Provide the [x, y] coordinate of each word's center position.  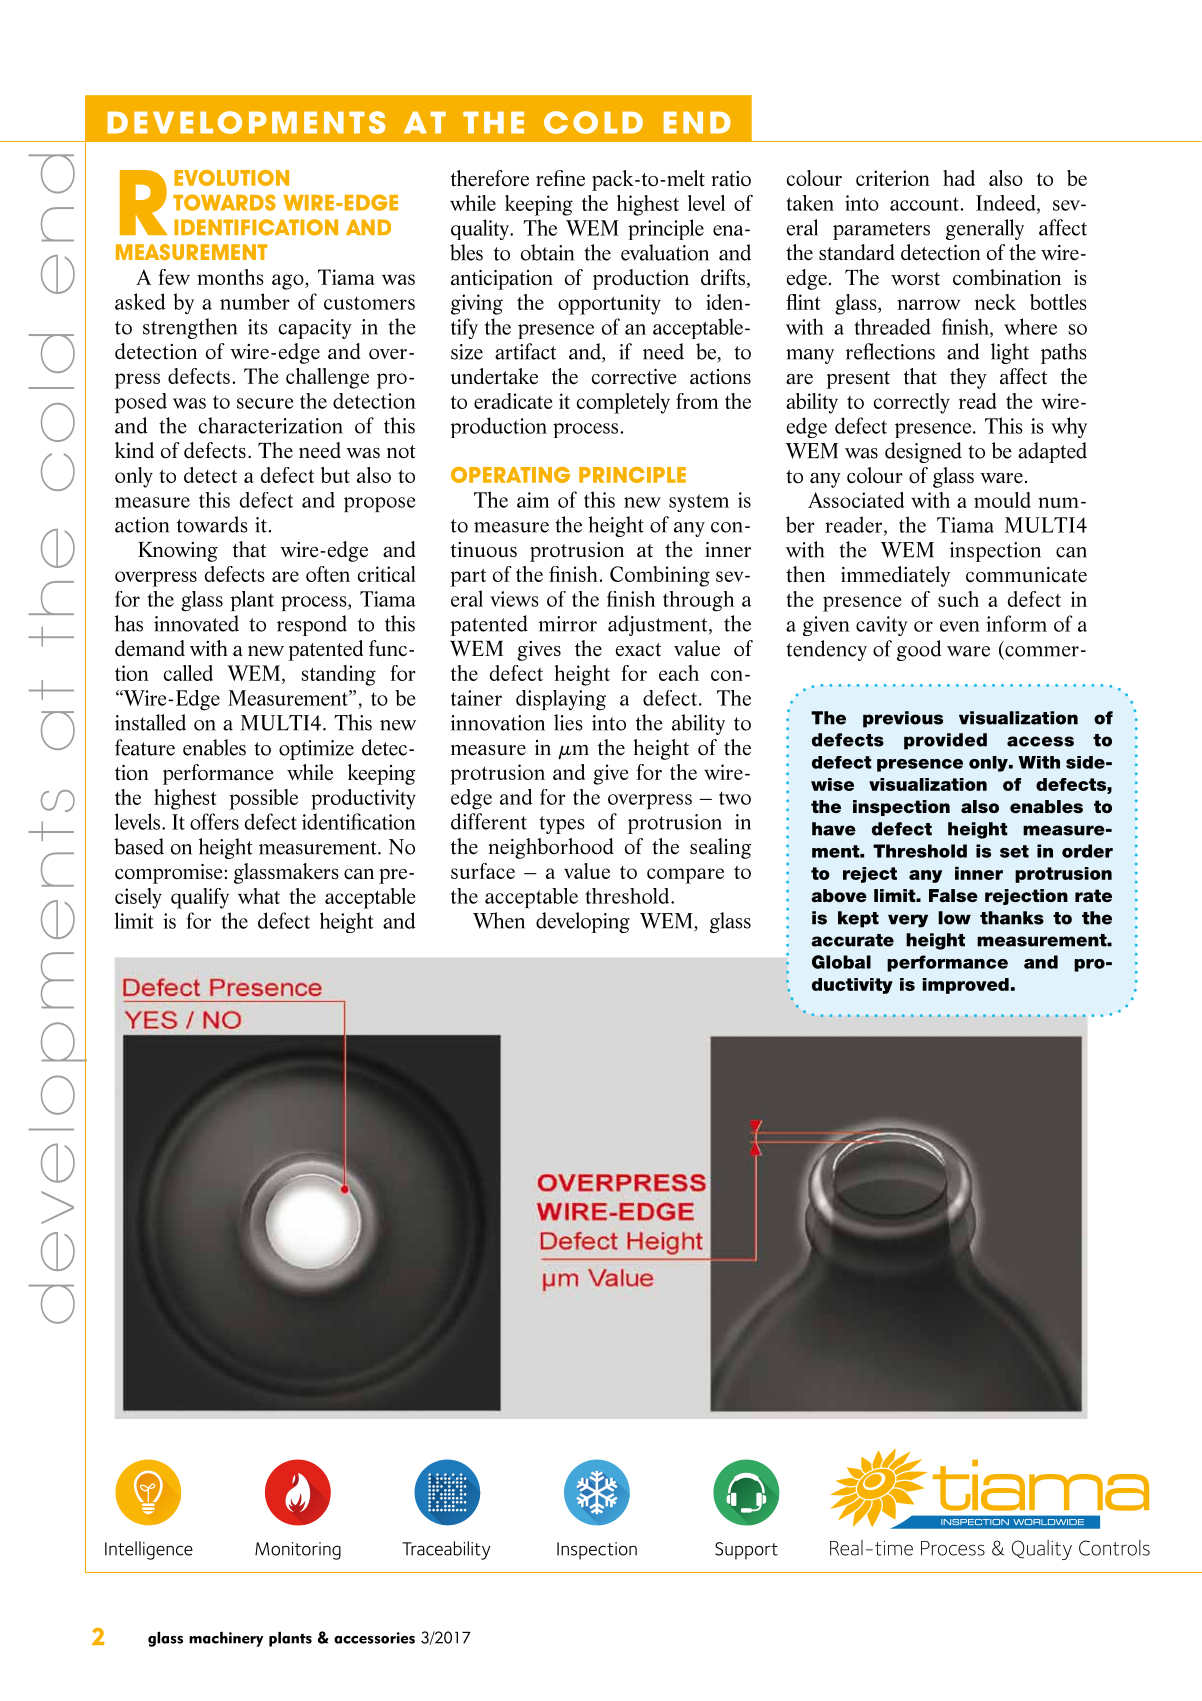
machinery [226, 1639]
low [955, 918]
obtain [547, 252]
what [259, 896]
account [924, 204]
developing [583, 922]
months [230, 277]
